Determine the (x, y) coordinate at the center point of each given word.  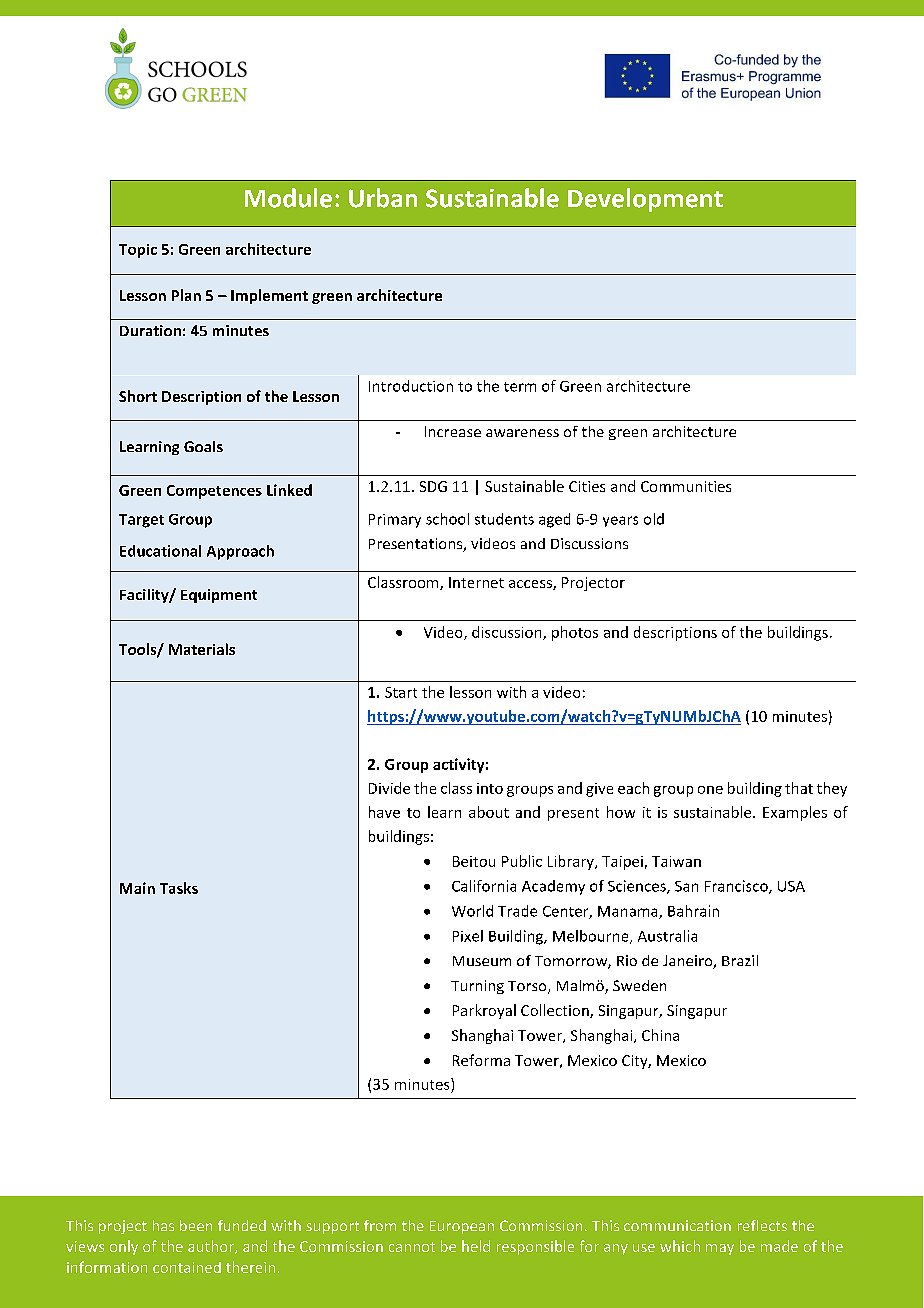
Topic (138, 251)
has (163, 1225)
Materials (202, 649)
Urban (383, 198)
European (462, 1227)
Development (645, 200)
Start (401, 692)
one (710, 790)
